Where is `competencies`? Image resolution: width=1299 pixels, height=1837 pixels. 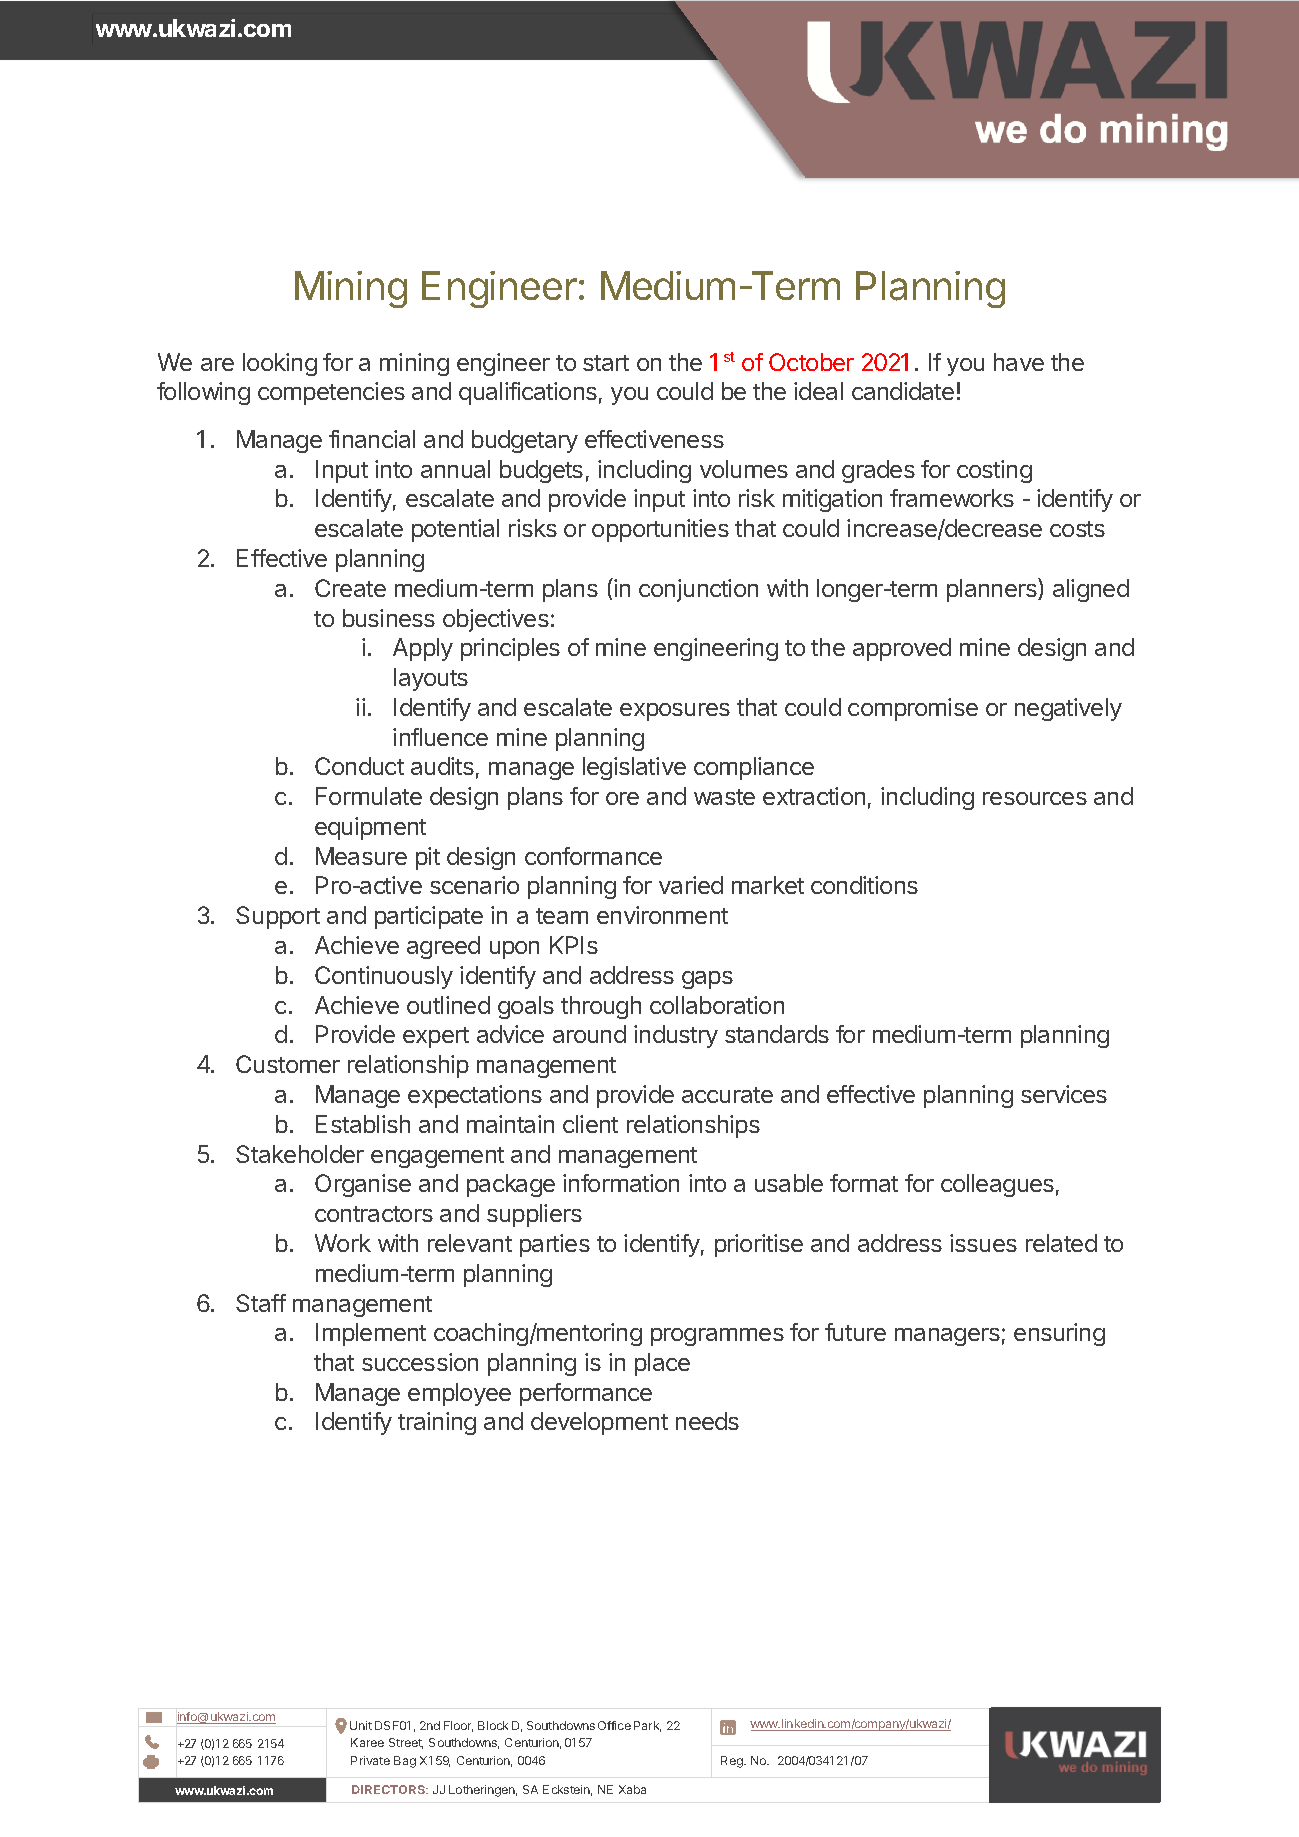 competencies is located at coordinates (331, 393).
